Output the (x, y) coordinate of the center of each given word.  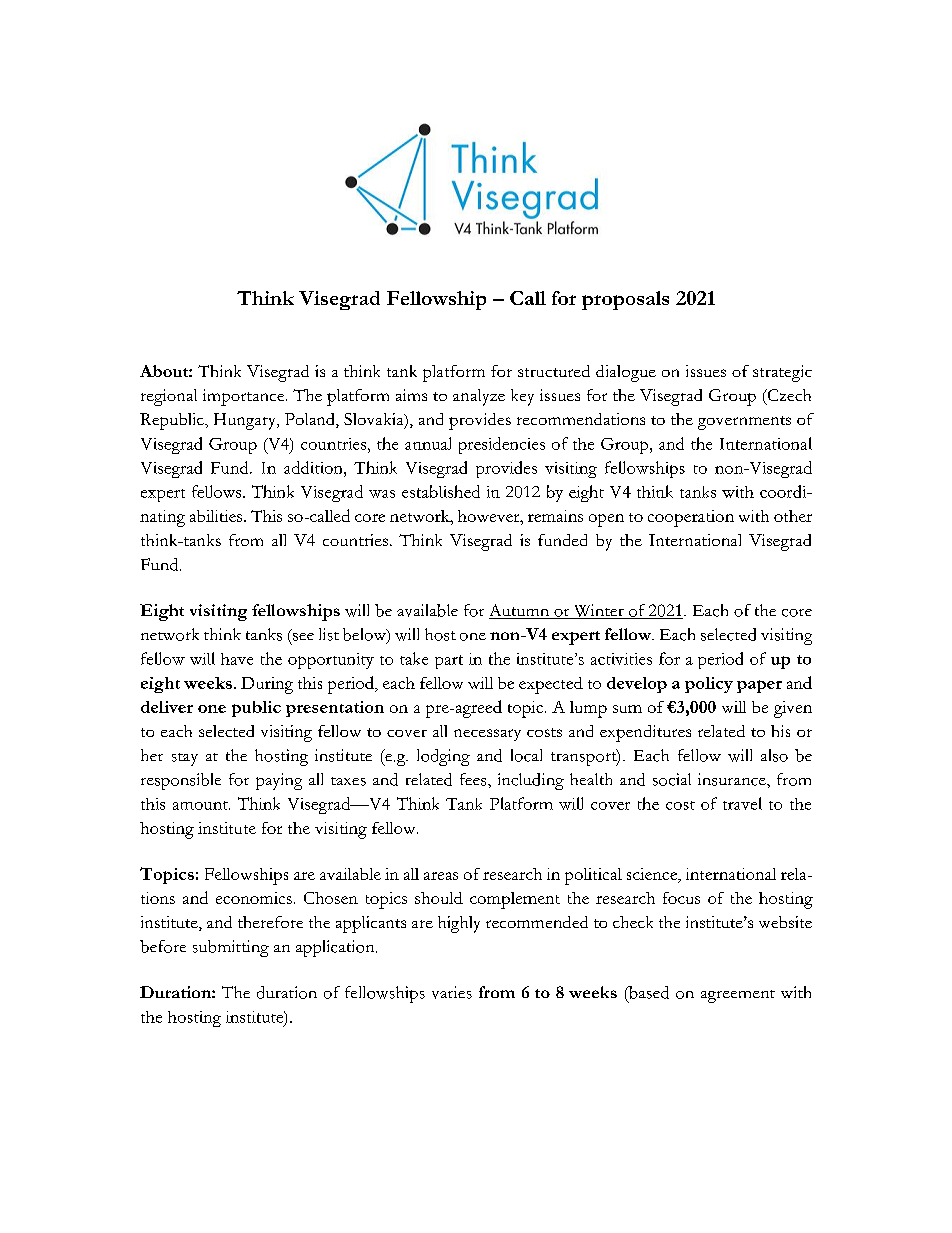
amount (201, 805)
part (449, 662)
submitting (231, 948)
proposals (625, 300)
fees (474, 779)
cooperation (691, 518)
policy (709, 685)
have (237, 659)
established (441, 491)
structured (554, 371)
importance (245, 397)
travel (742, 803)
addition (314, 467)
